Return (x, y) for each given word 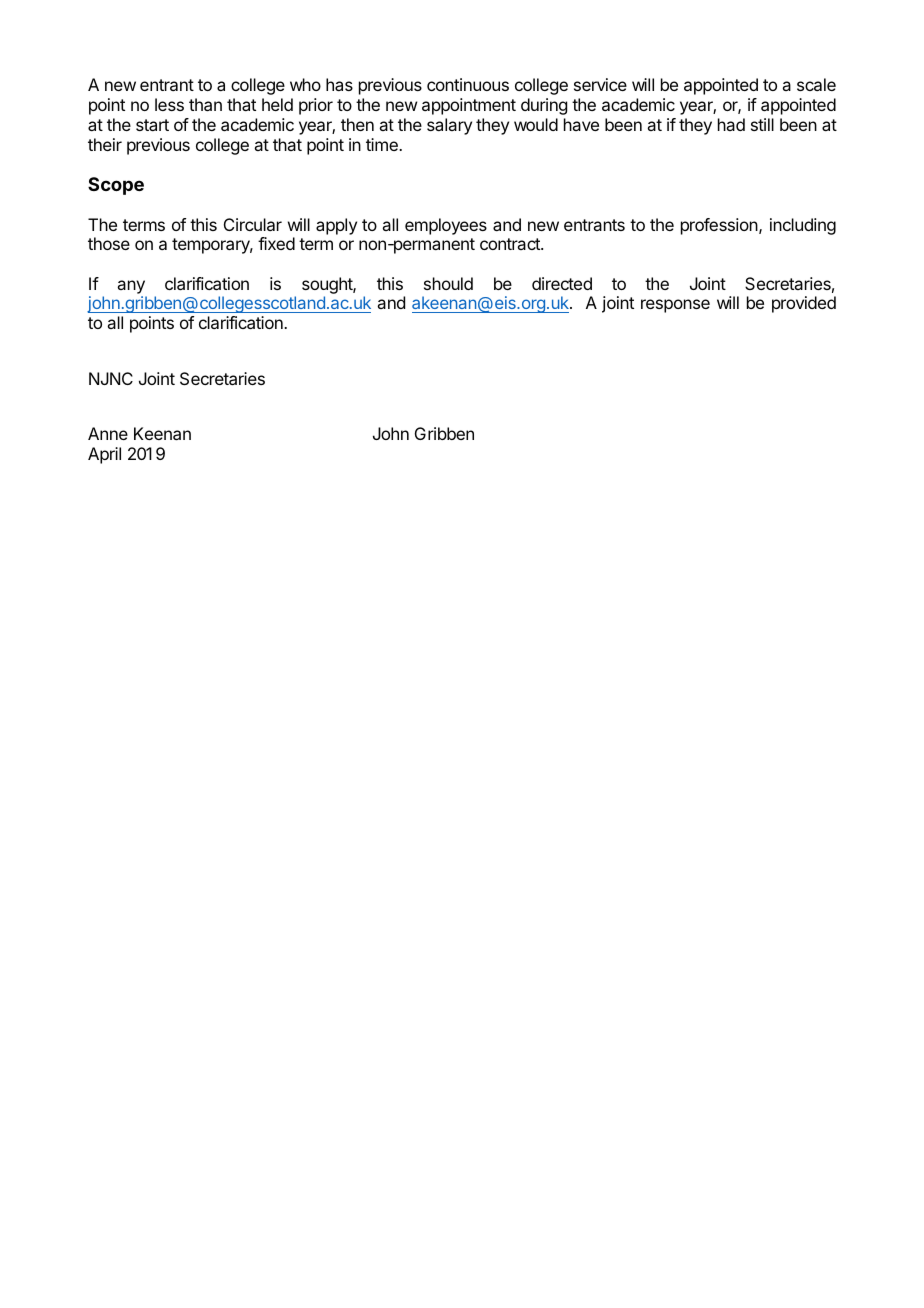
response (675, 306)
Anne (108, 433)
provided (804, 304)
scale (816, 84)
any (131, 287)
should (448, 283)
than (205, 104)
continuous (468, 84)
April (104, 455)
